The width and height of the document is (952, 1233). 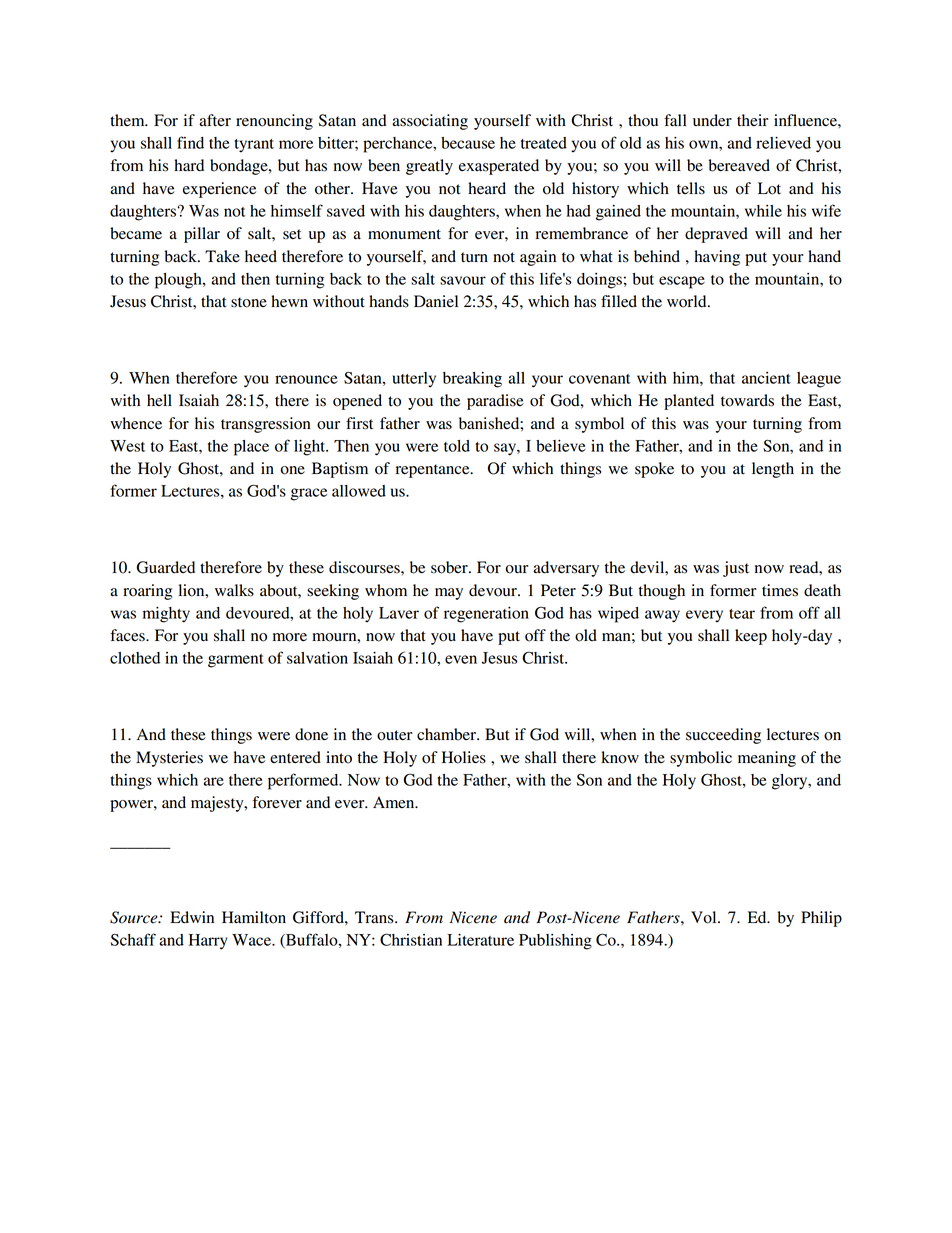 What do you see at coordinates (450, 567) in the document?
I see `sober` at bounding box center [450, 567].
